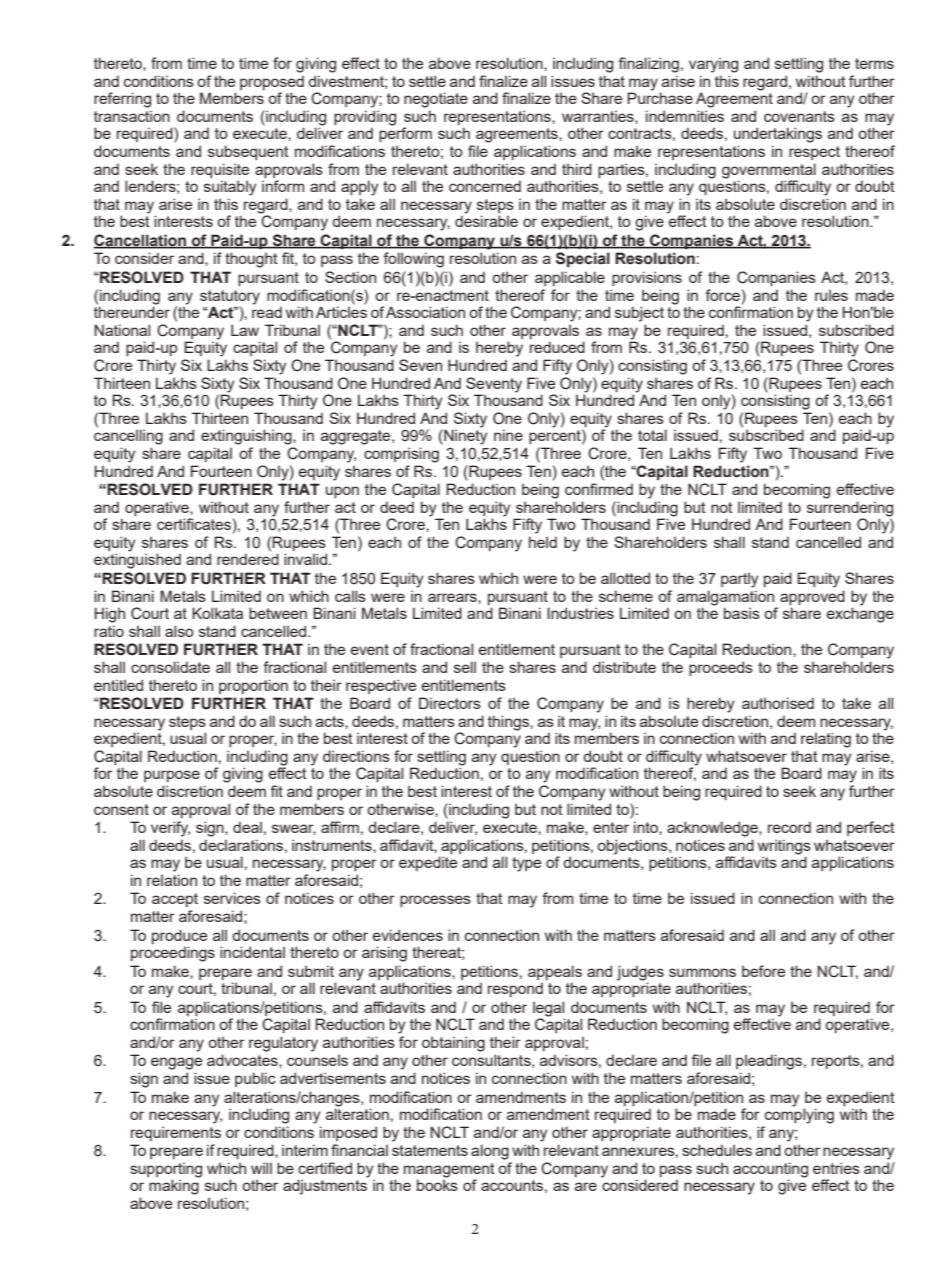  I want to click on statutory, so click(230, 297).
